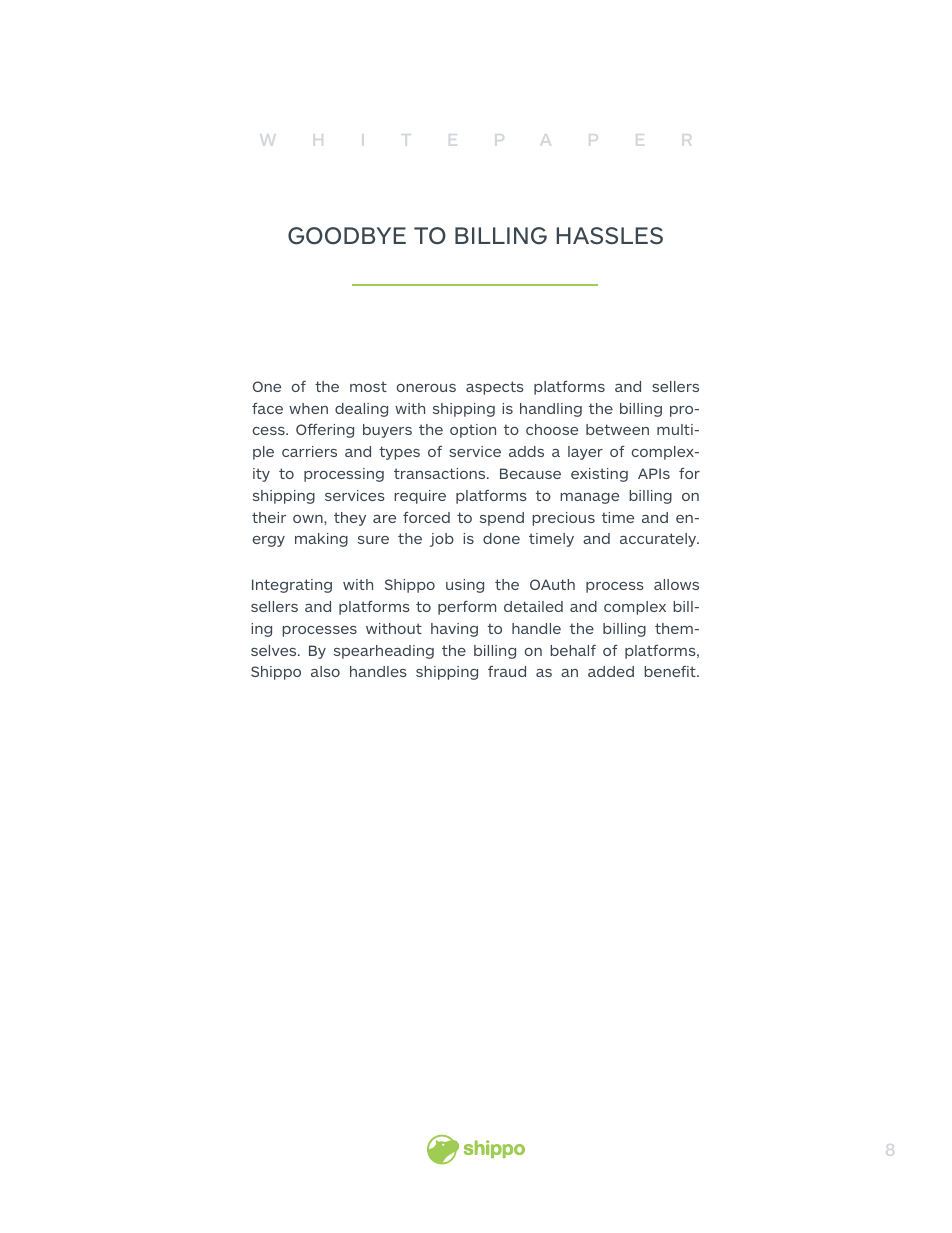 The image size is (952, 1233). Describe the element at coordinates (347, 236) in the screenshot. I see `GOODBYE` at that location.
